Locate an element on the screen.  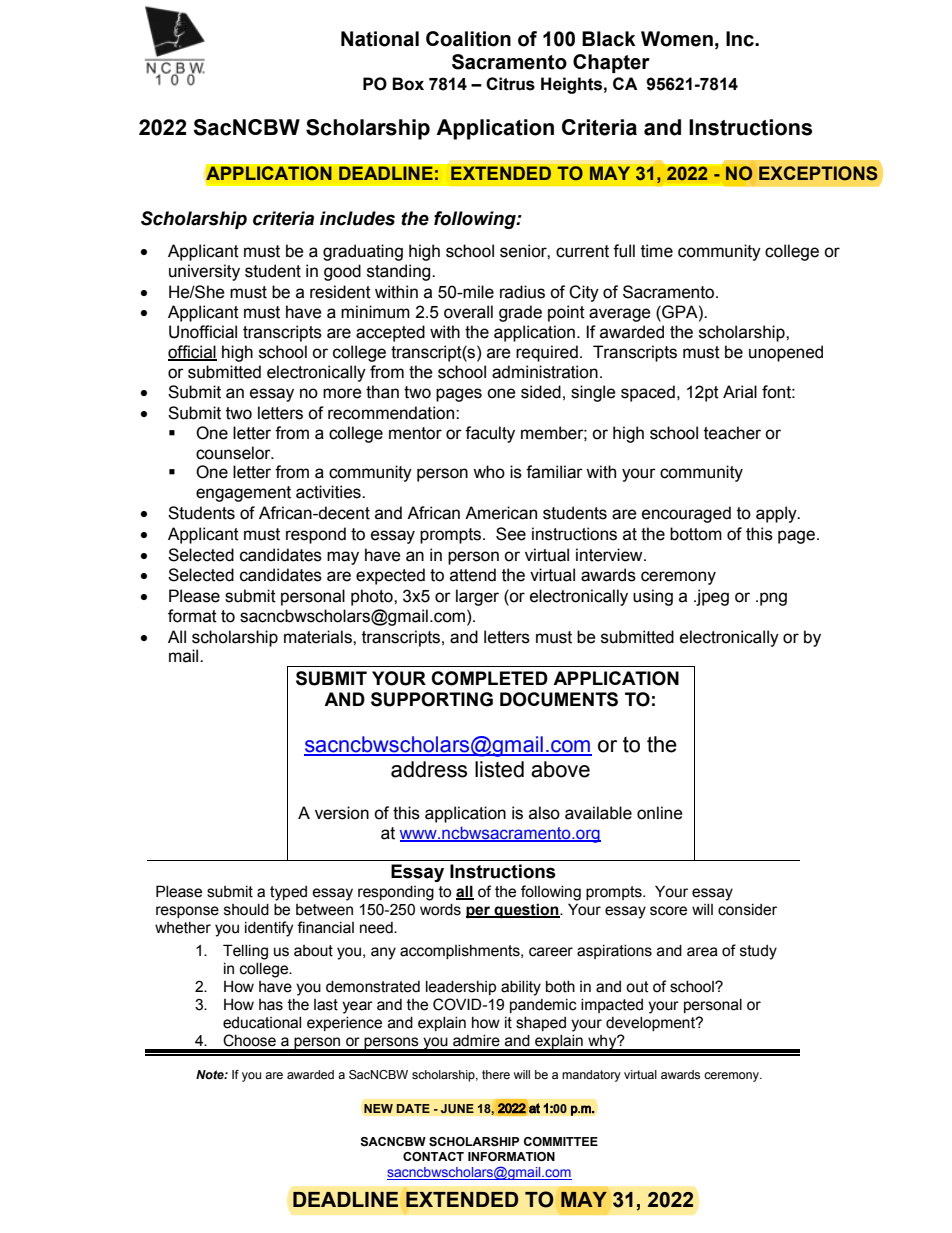
jpeg is located at coordinates (711, 597).
